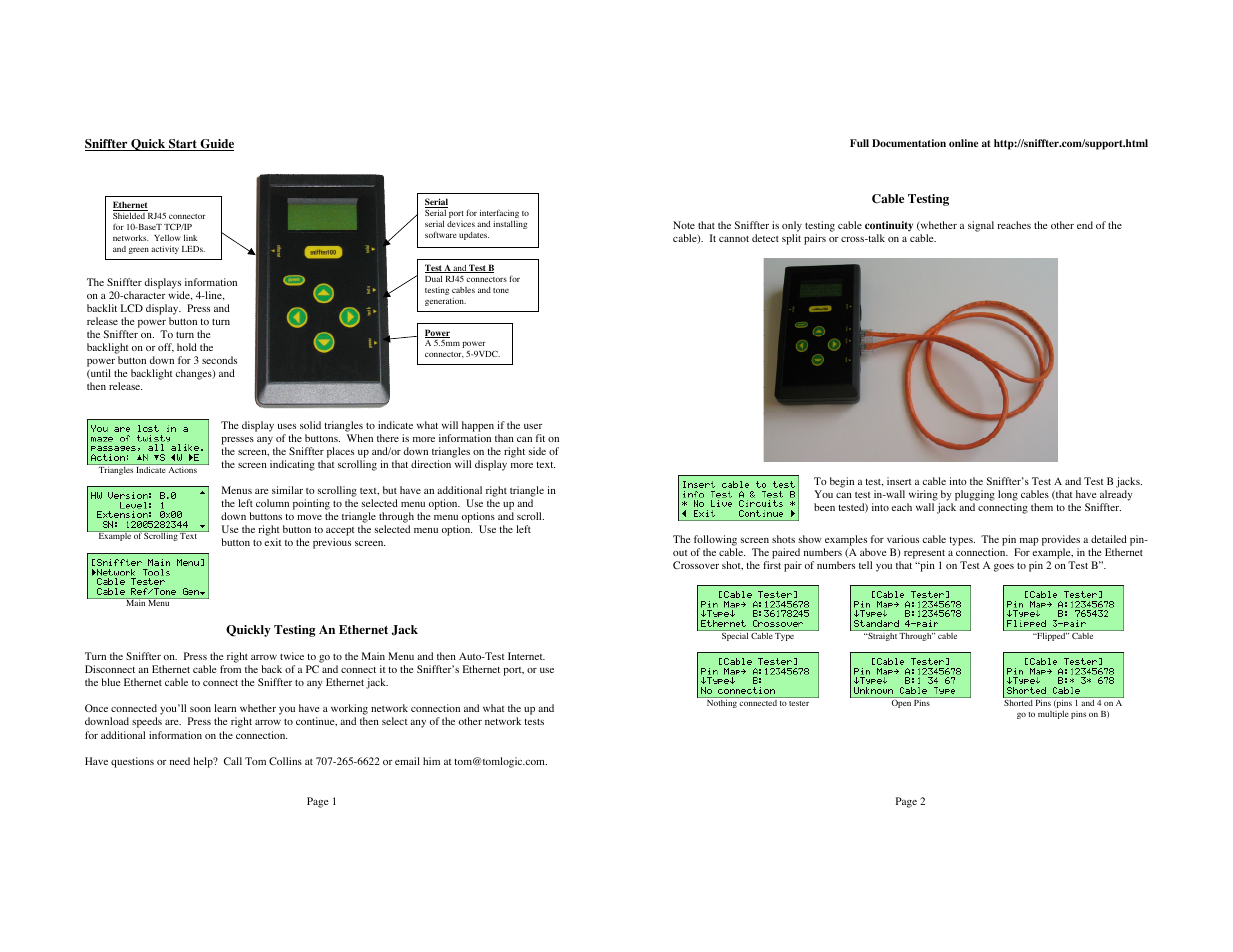 This page has height=952, width=1233. Describe the element at coordinates (219, 360) in the page. I see `seconds` at that location.
